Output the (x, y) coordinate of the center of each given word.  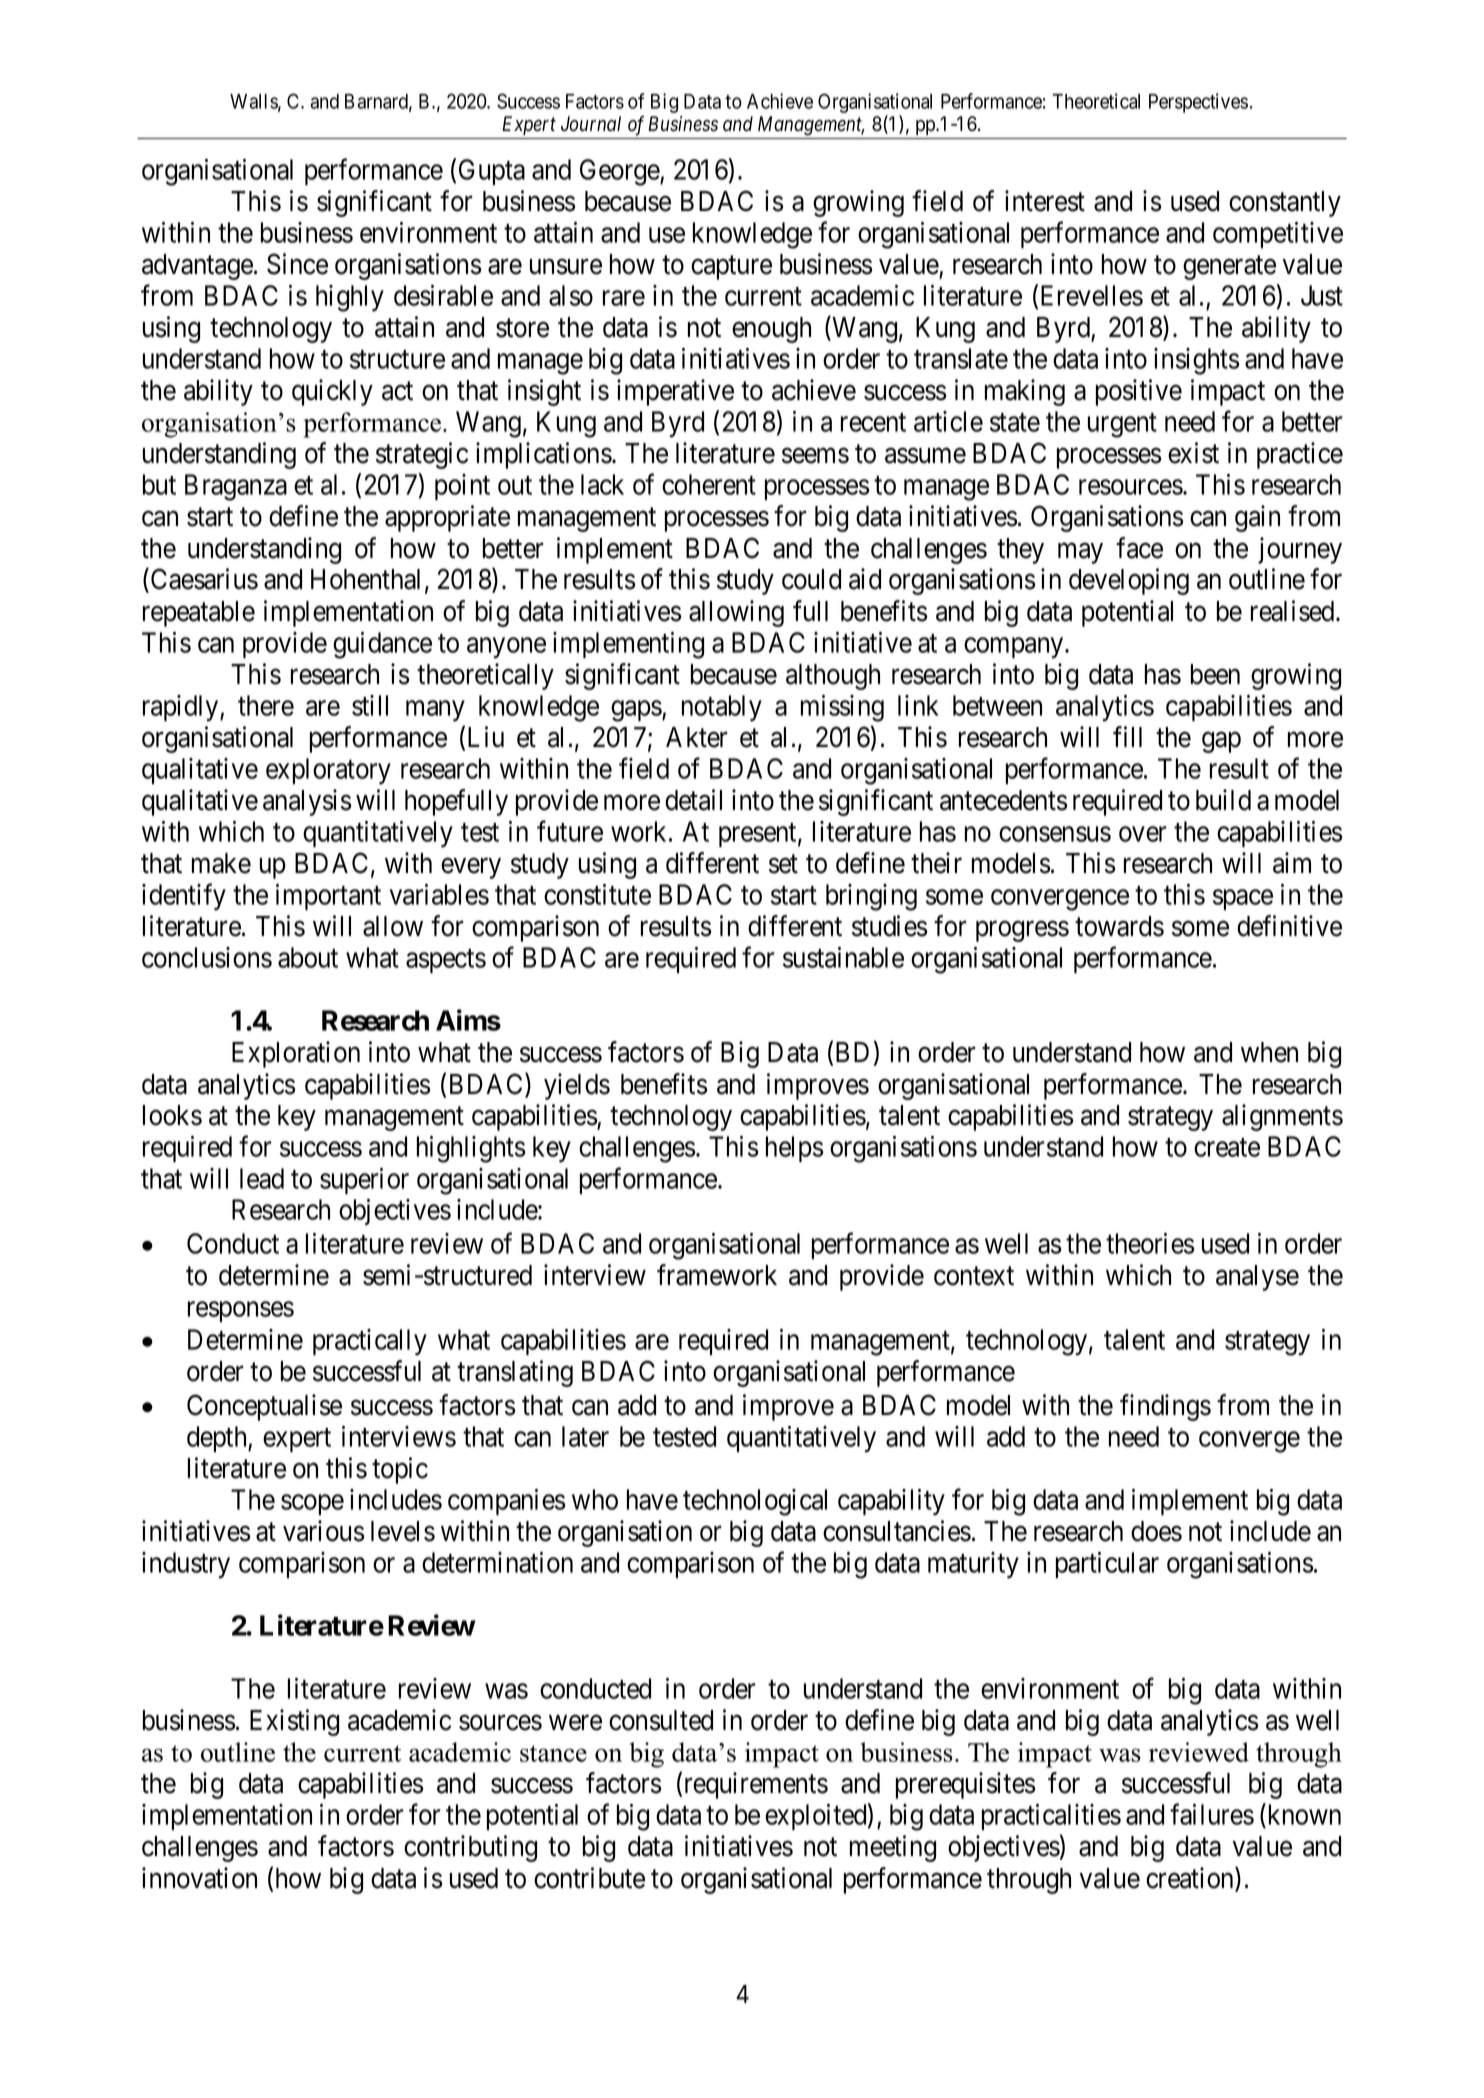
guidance (382, 645)
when (1269, 1052)
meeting (893, 1848)
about (308, 957)
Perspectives (1198, 103)
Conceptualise (264, 1407)
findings (1165, 1407)
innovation (199, 1878)
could (811, 579)
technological (755, 1502)
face (1139, 548)
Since (297, 264)
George (620, 172)
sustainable (843, 957)
